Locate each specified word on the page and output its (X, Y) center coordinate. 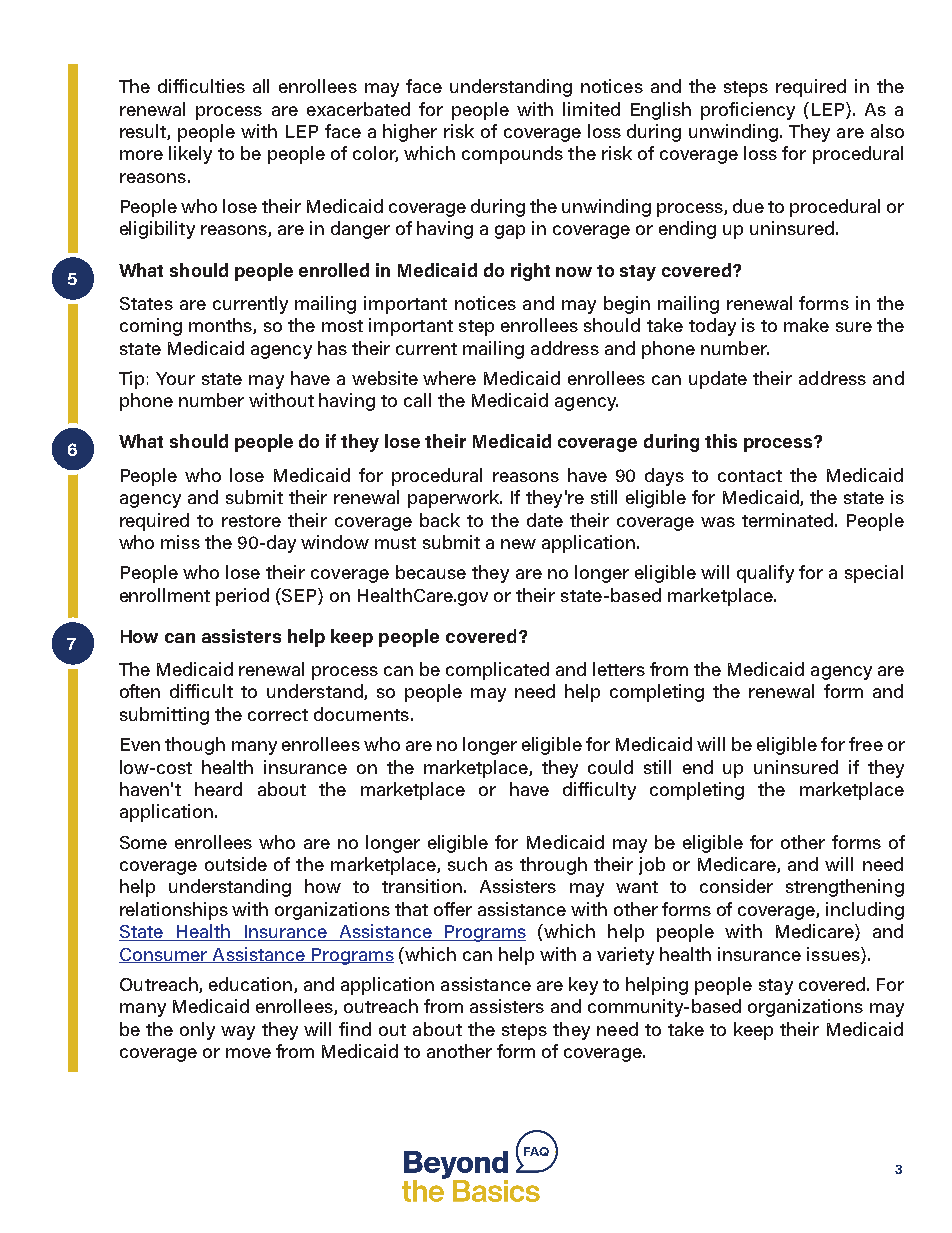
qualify (765, 574)
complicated (497, 671)
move (248, 1053)
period (242, 597)
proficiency (748, 111)
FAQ (536, 1151)
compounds (512, 155)
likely (190, 155)
